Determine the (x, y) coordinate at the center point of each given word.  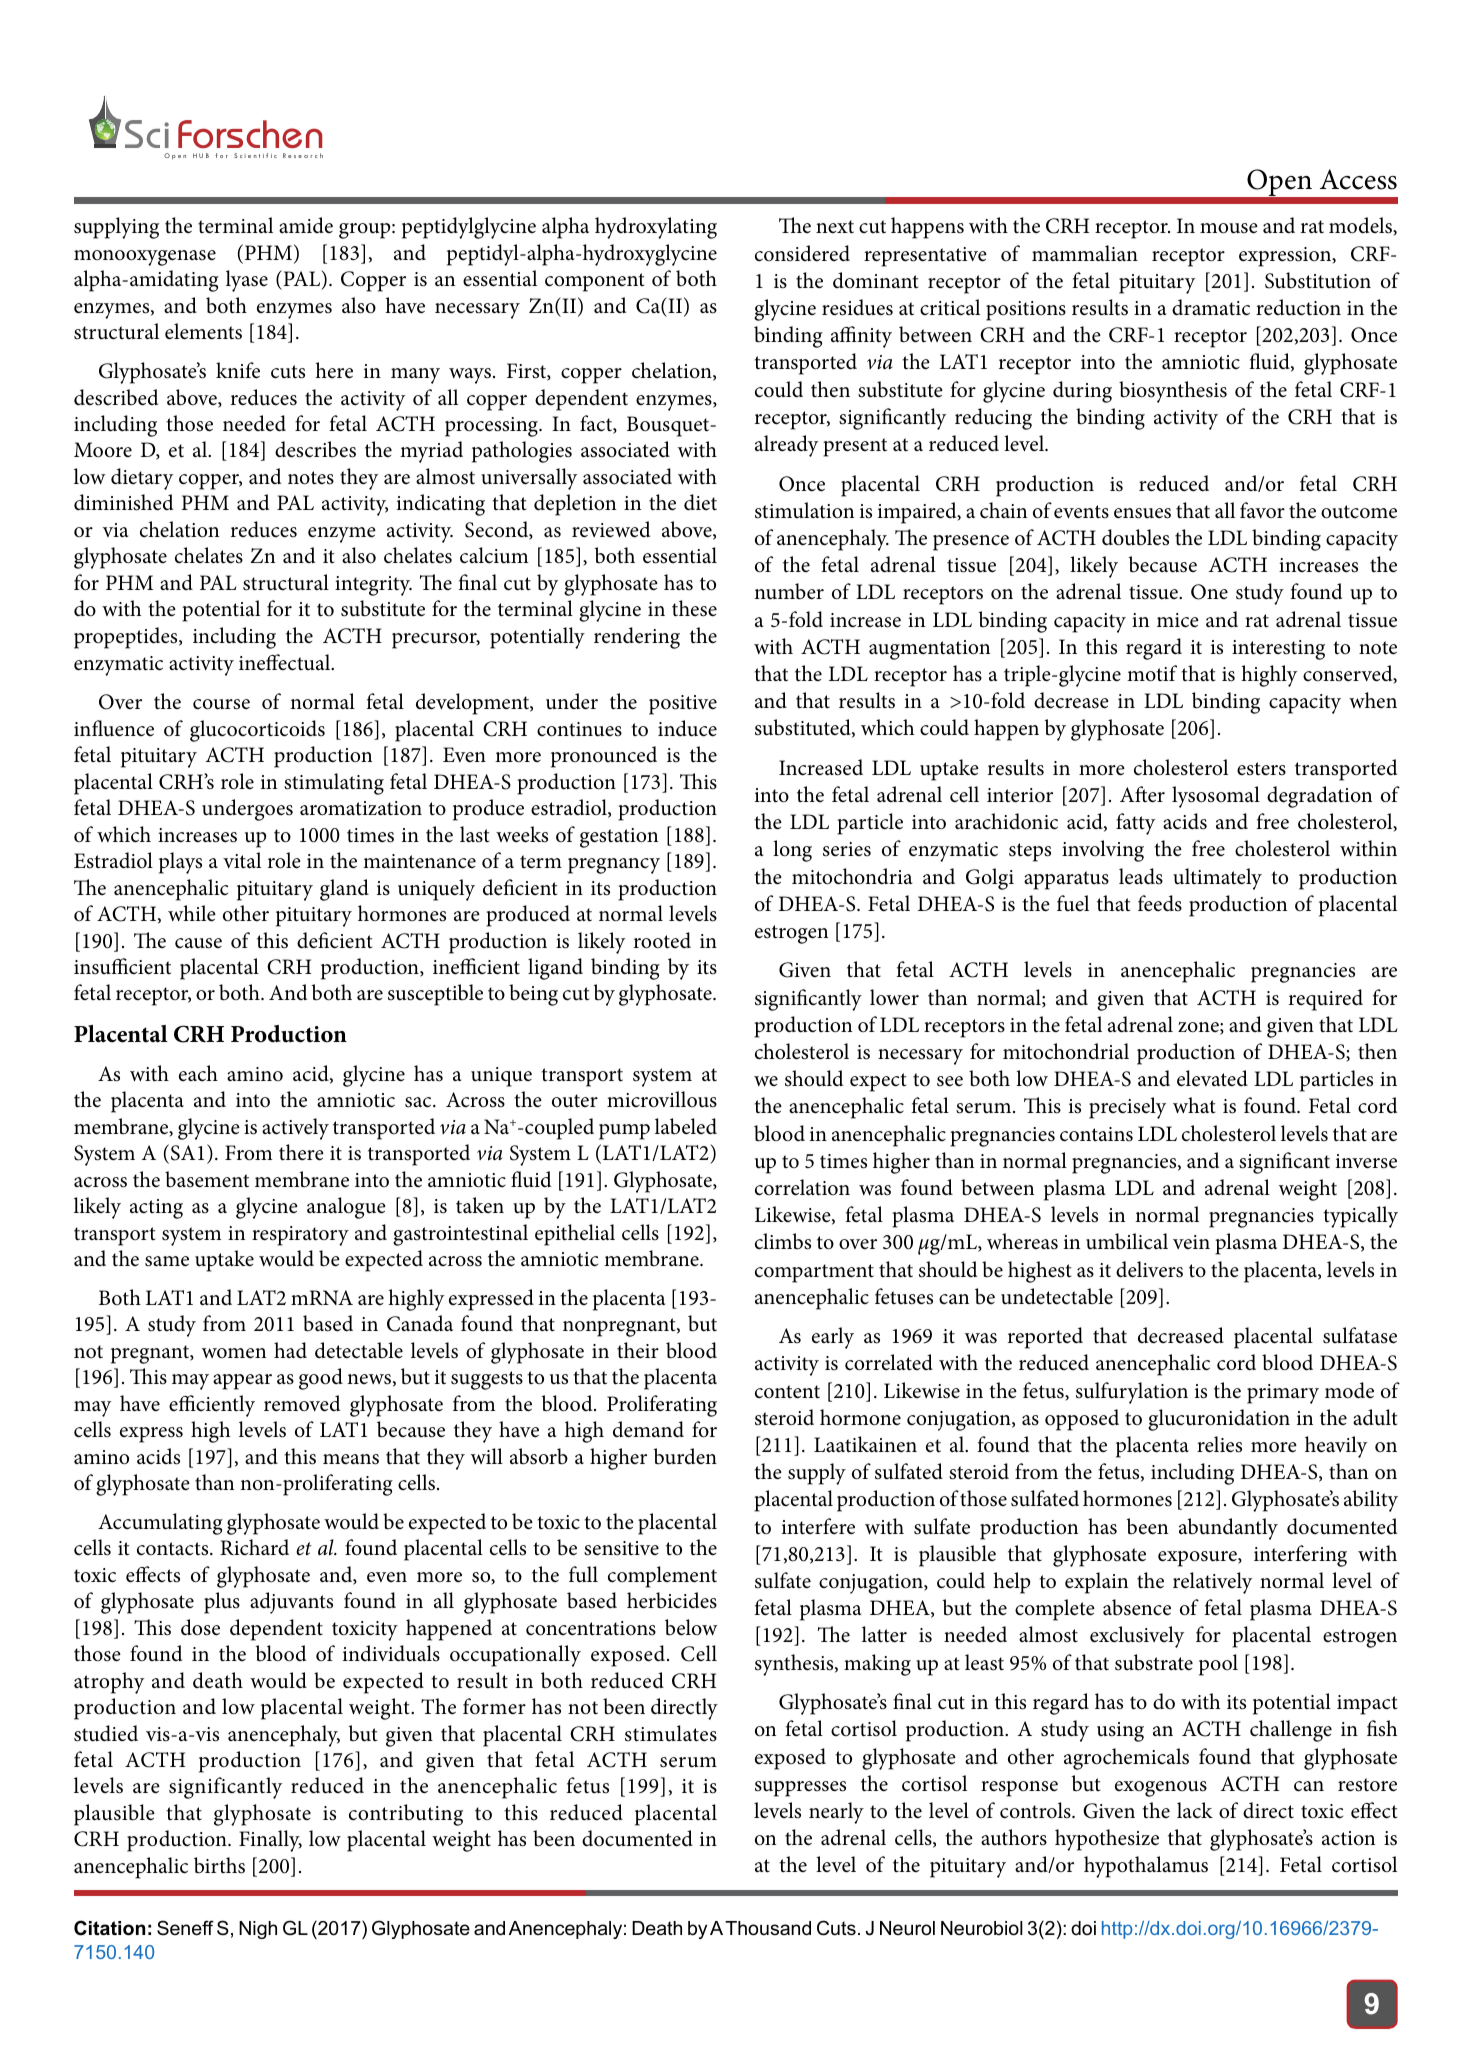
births (219, 1865)
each (198, 1073)
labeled (686, 1126)
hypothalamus (1146, 1867)
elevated (1212, 1078)
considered (802, 253)
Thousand (768, 1928)
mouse (1229, 228)
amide (306, 225)
